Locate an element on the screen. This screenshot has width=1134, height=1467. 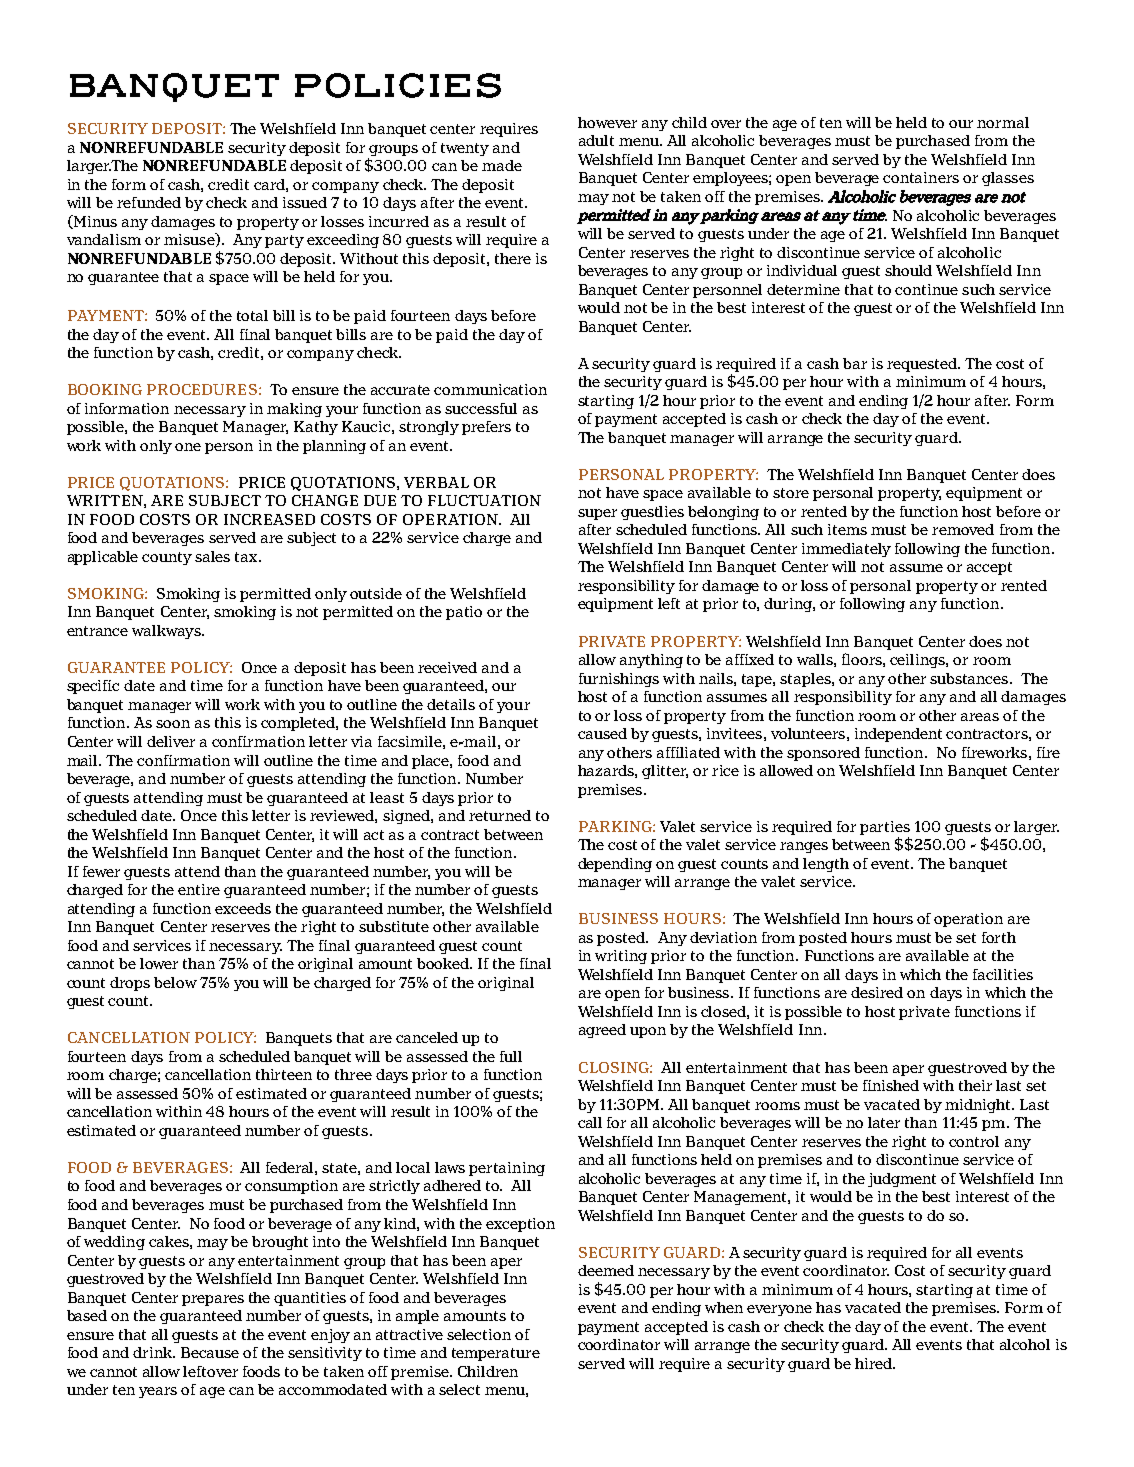
hired is located at coordinates (875, 1363).
